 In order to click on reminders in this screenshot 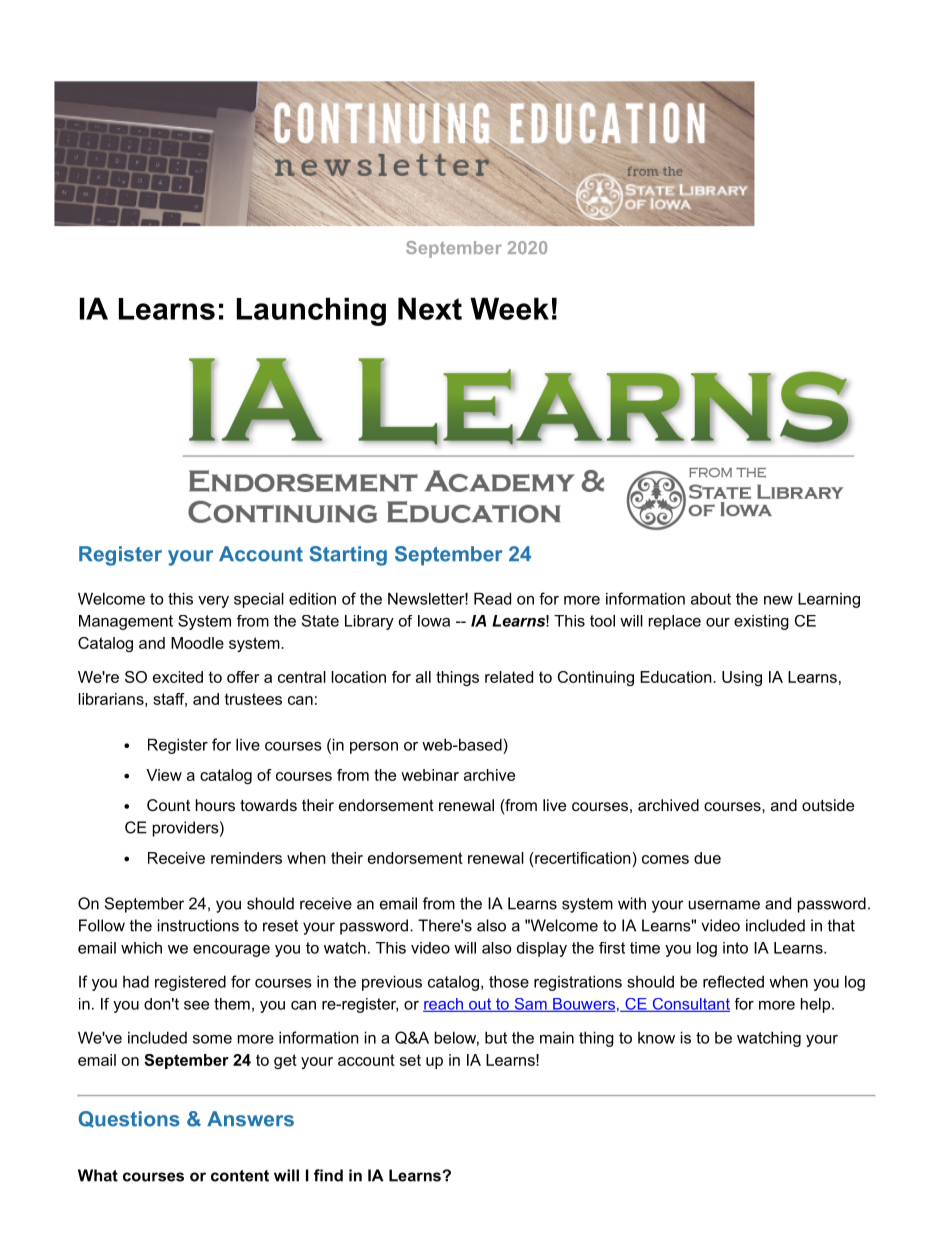, I will do `click(246, 858)`.
